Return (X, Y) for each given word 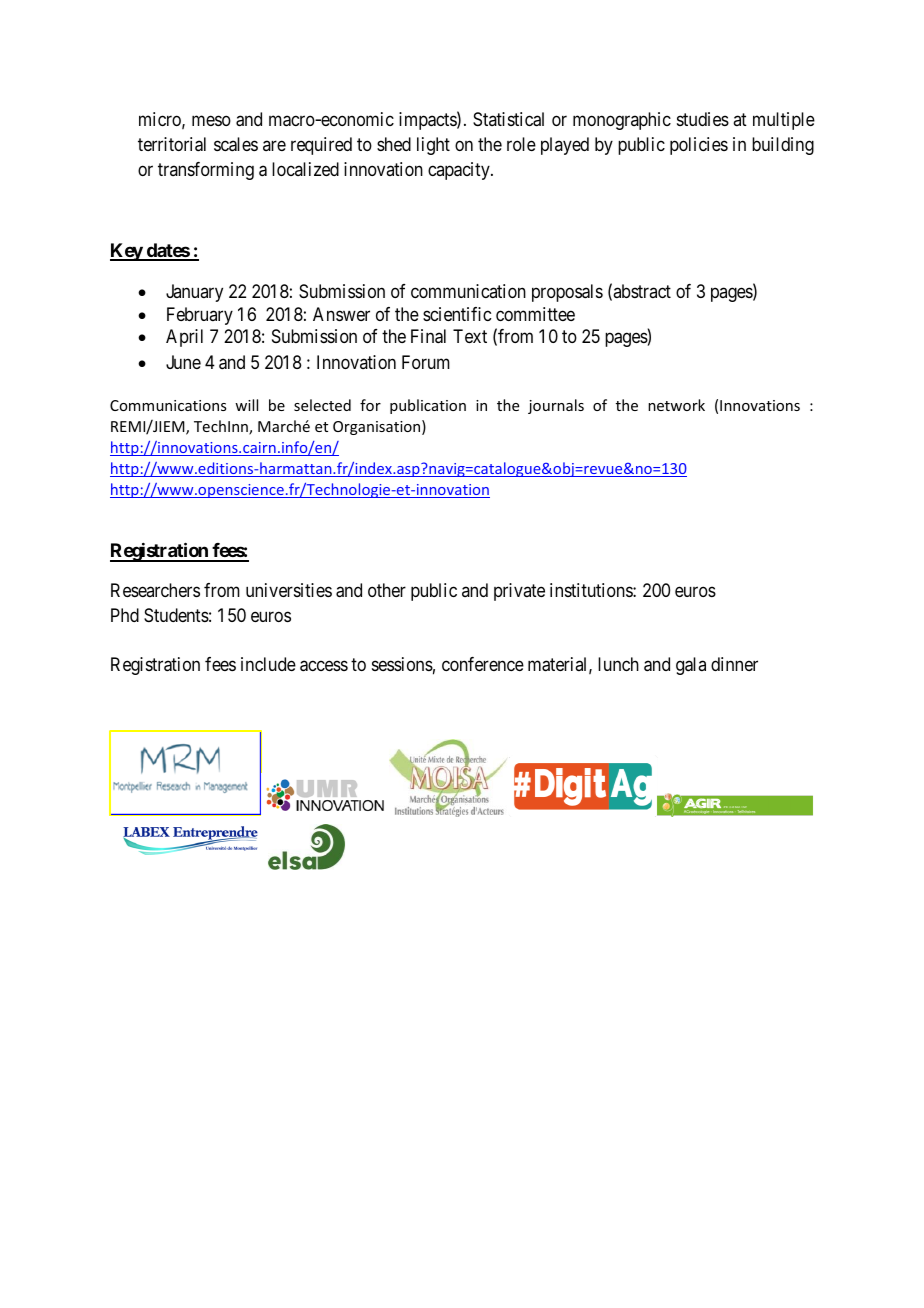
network (676, 405)
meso (211, 121)
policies (699, 146)
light (433, 146)
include (268, 664)
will (246, 405)
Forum (426, 362)
